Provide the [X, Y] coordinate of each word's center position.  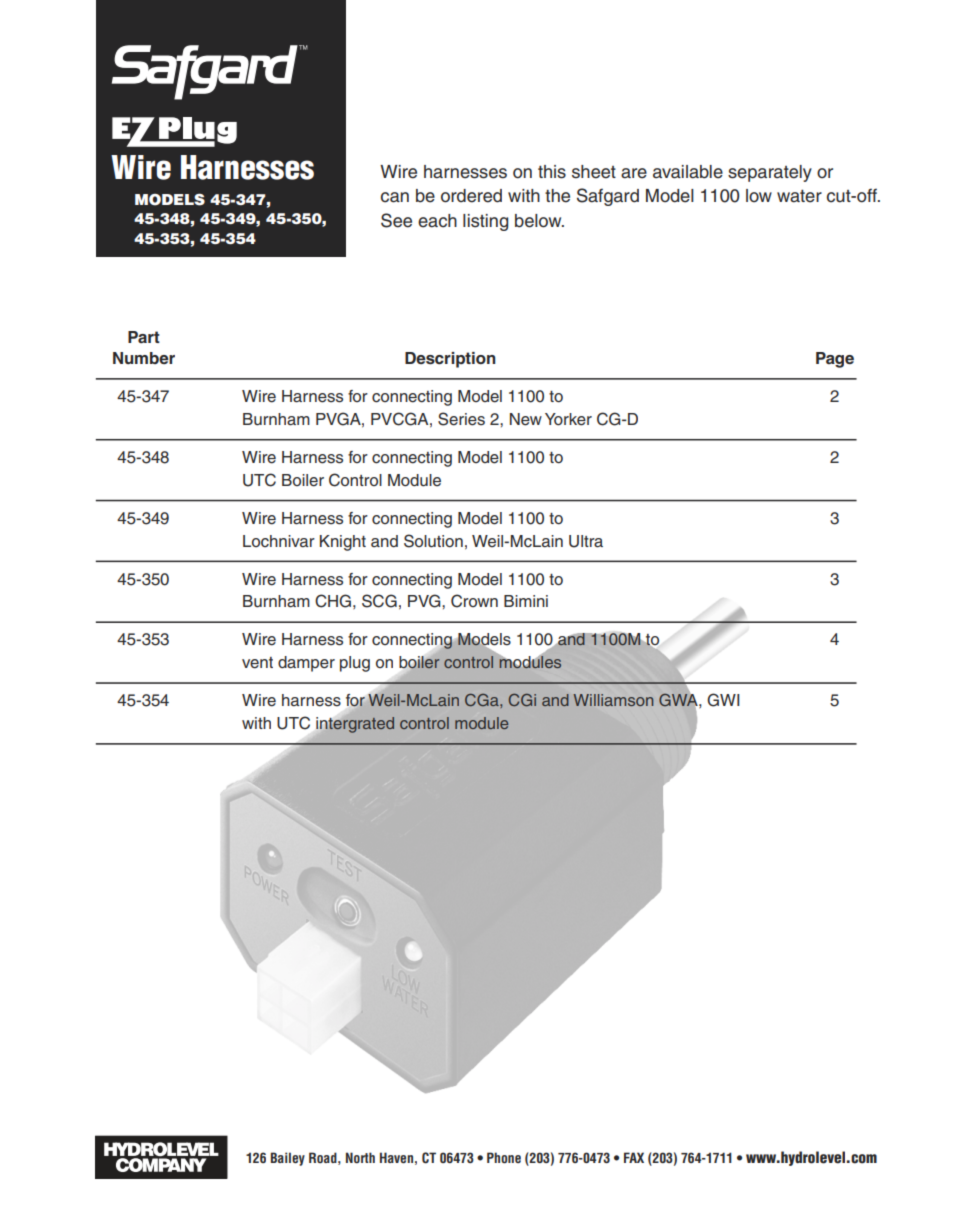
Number [144, 358]
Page [835, 360]
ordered [471, 196]
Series [461, 419]
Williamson [613, 700]
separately [770, 173]
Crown [474, 601]
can [395, 197]
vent [257, 663]
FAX [634, 1157]
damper [306, 664]
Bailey [288, 1159]
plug [355, 664]
